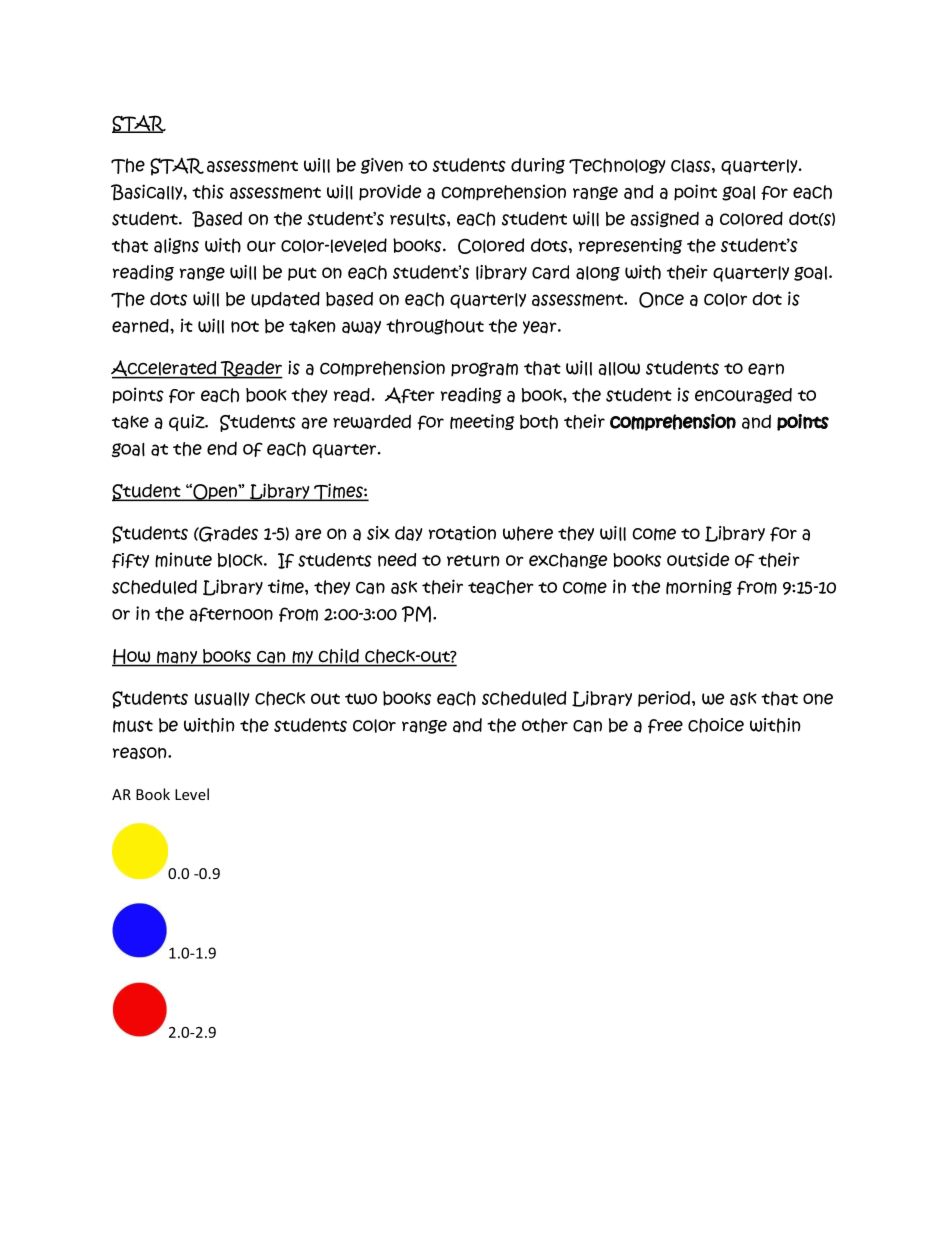  What do you see at coordinates (545, 725) in the screenshot?
I see `other` at bounding box center [545, 725].
